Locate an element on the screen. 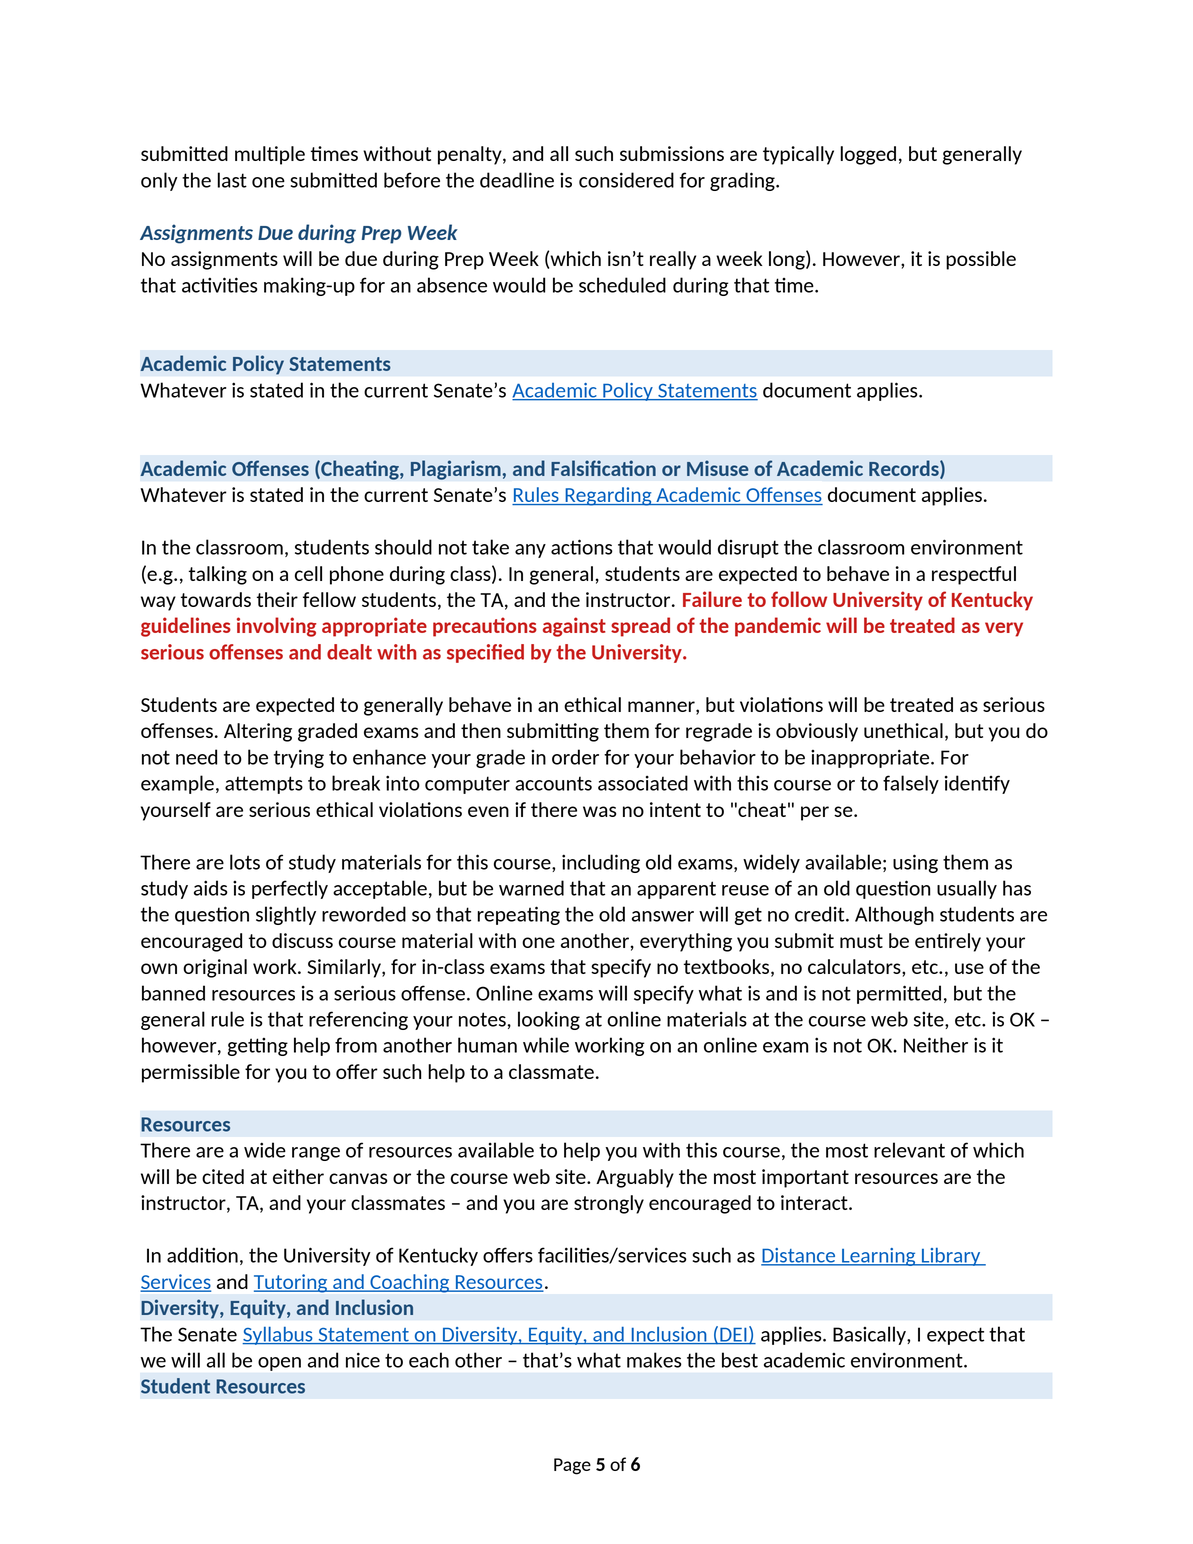 The height and width of the screenshot is (1544, 1193). strongly is located at coordinates (609, 1204).
